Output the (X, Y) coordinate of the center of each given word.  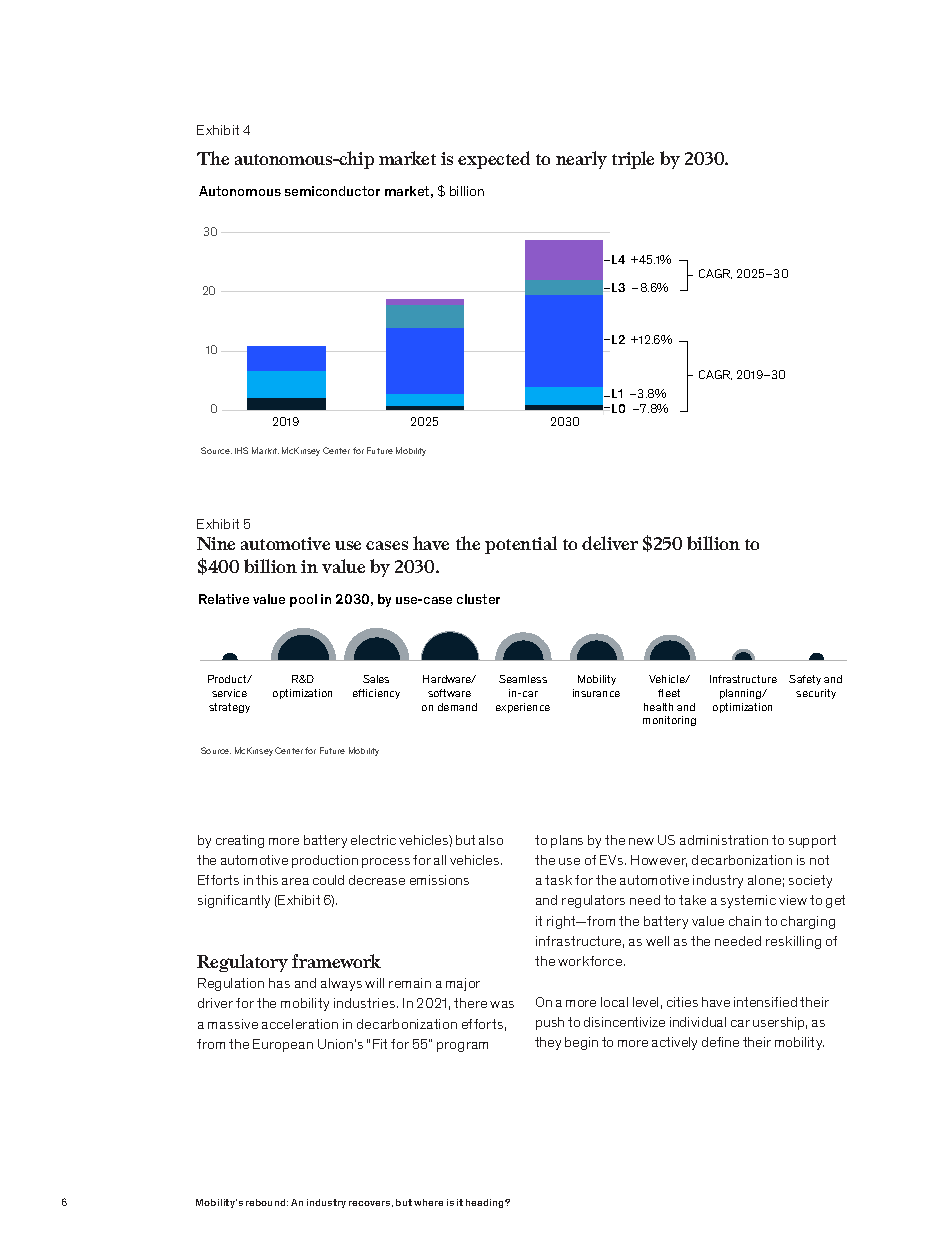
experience (523, 708)
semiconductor (332, 191)
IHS (241, 450)
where (428, 1202)
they (548, 1043)
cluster (478, 599)
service (229, 693)
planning (742, 694)
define (720, 1042)
